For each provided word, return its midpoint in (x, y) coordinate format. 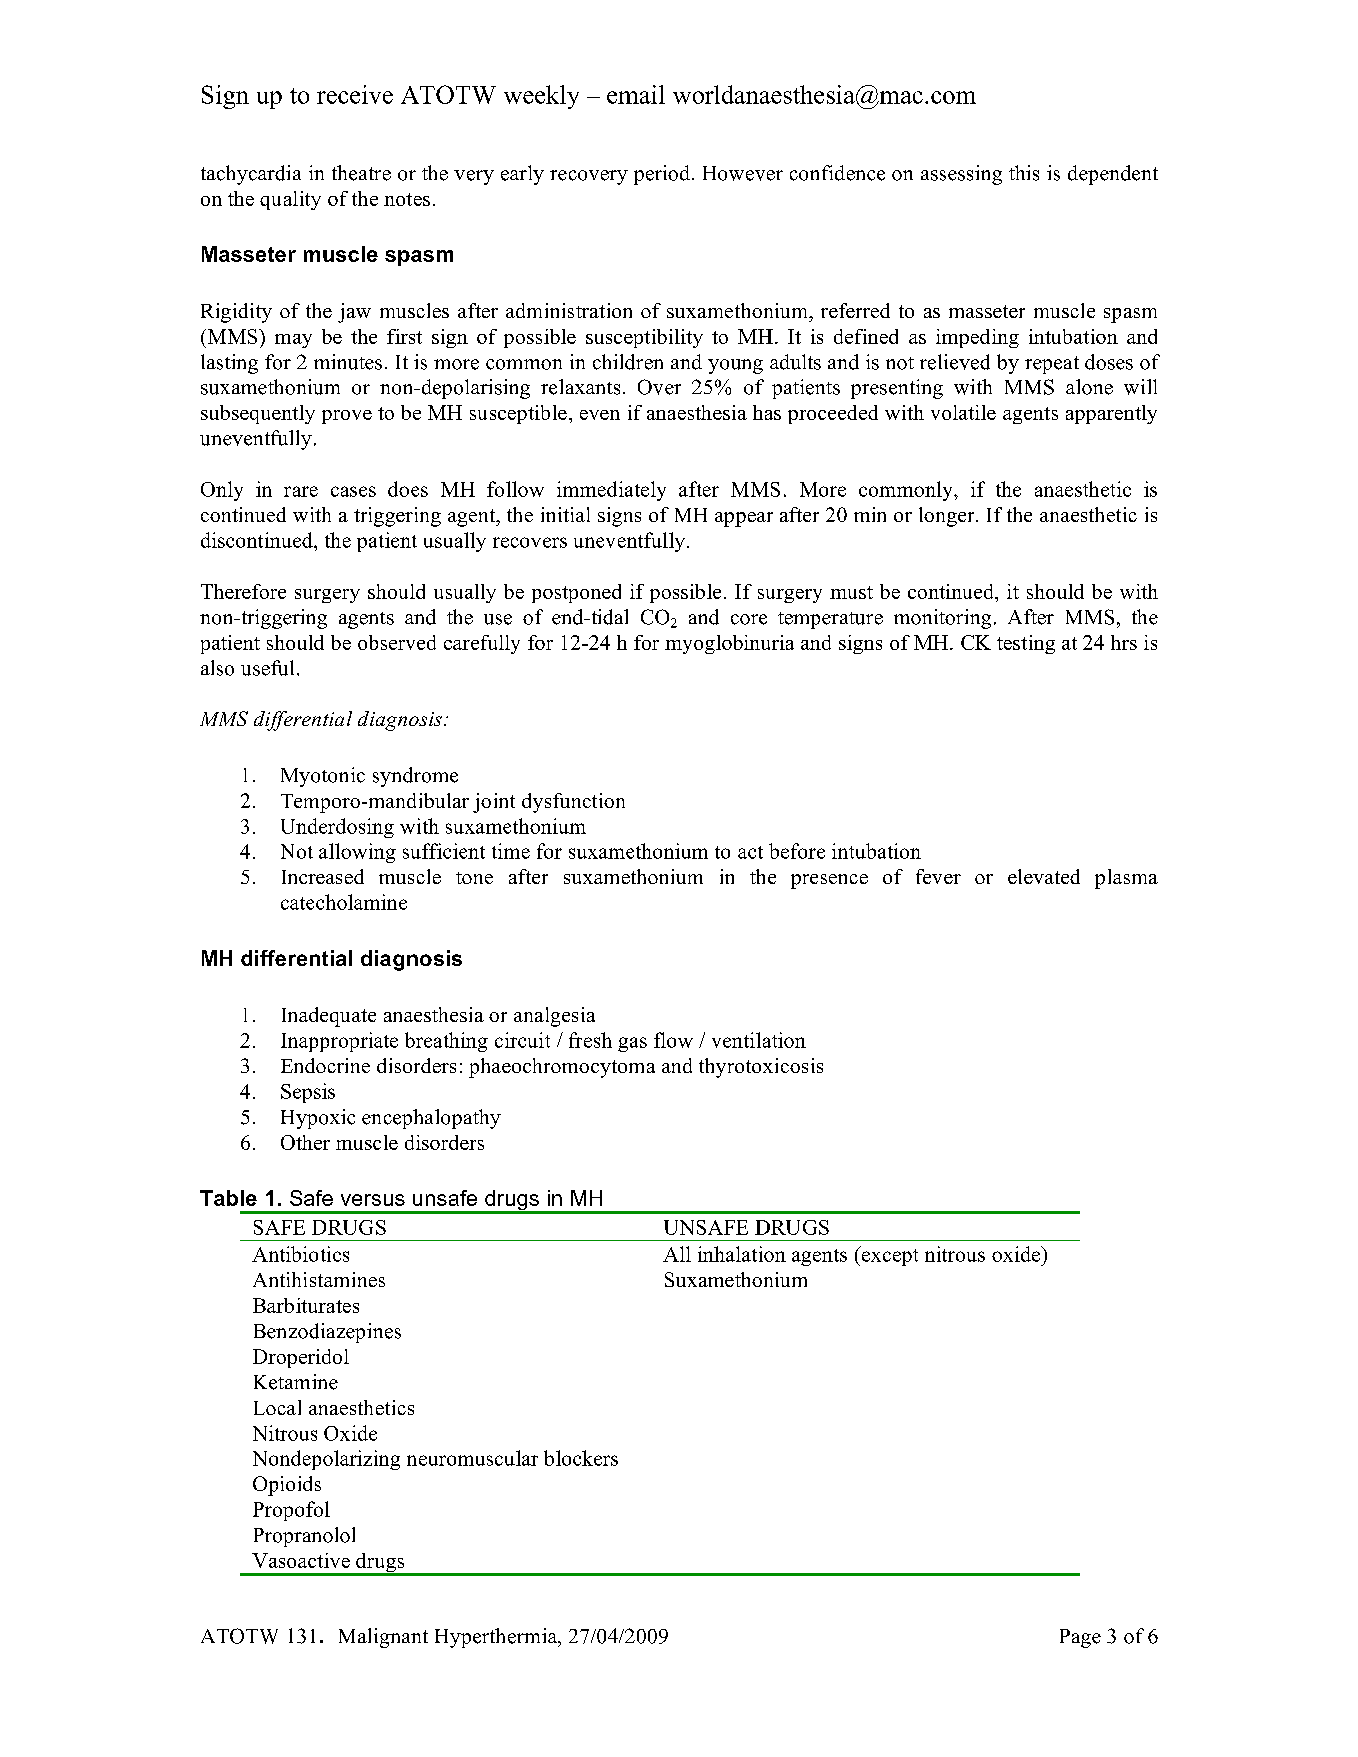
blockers (581, 1458)
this (1024, 173)
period (662, 175)
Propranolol (304, 1537)
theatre (361, 173)
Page (1080, 1638)
